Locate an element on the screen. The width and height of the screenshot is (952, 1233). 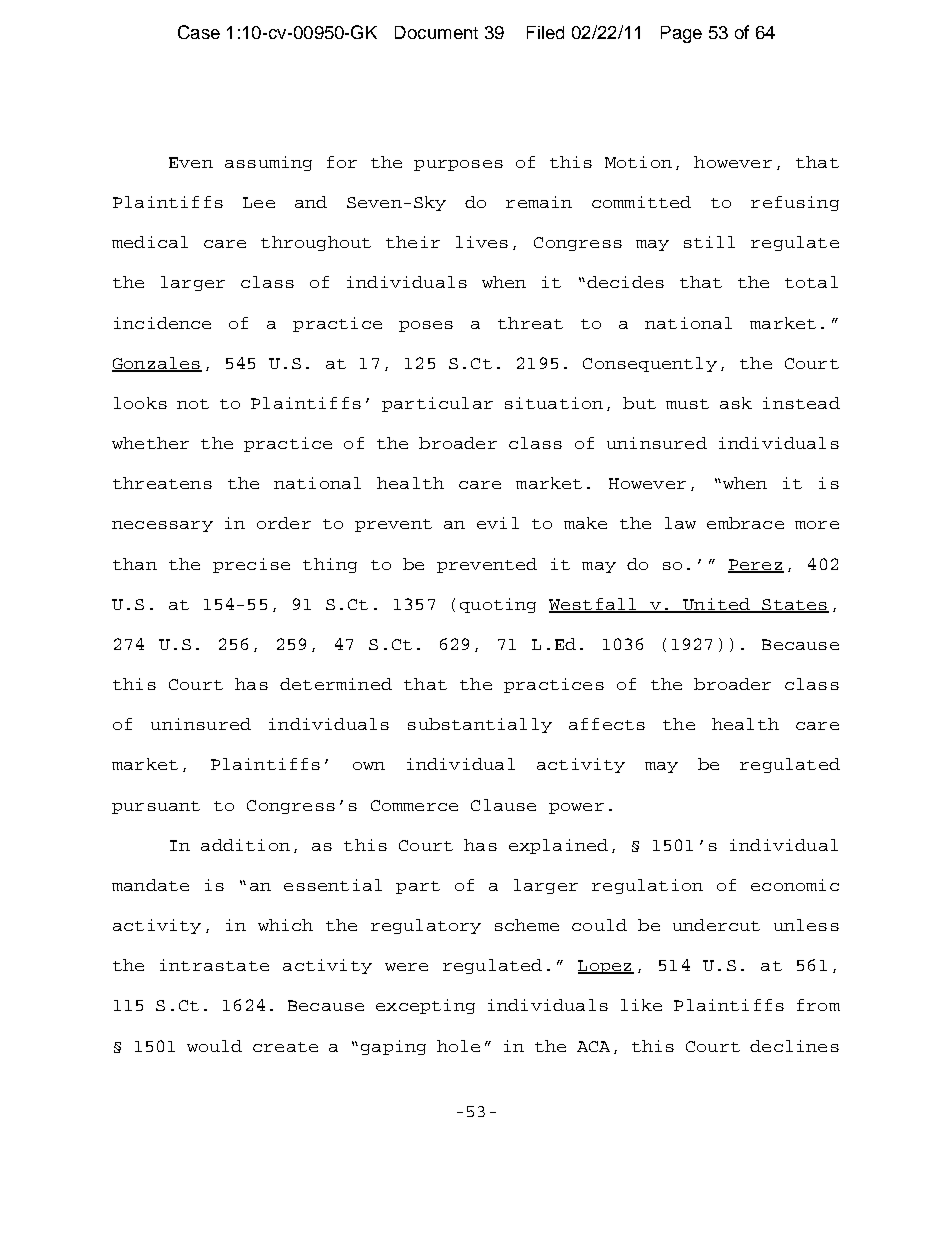
incidence is located at coordinates (162, 323).
